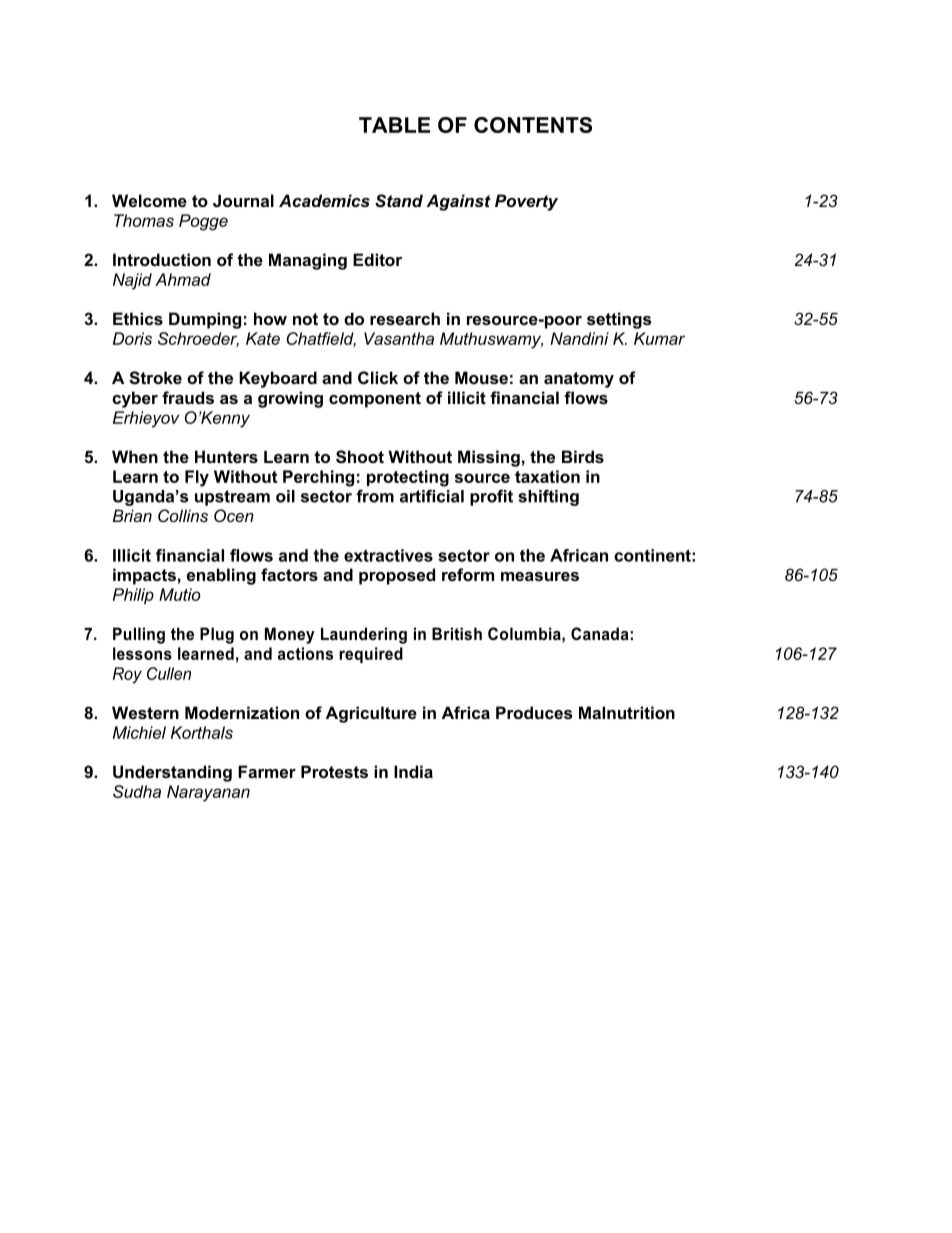 Image resolution: width=952 pixels, height=1233 pixels. Describe the element at coordinates (583, 456) in the image. I see `Birds` at that location.
